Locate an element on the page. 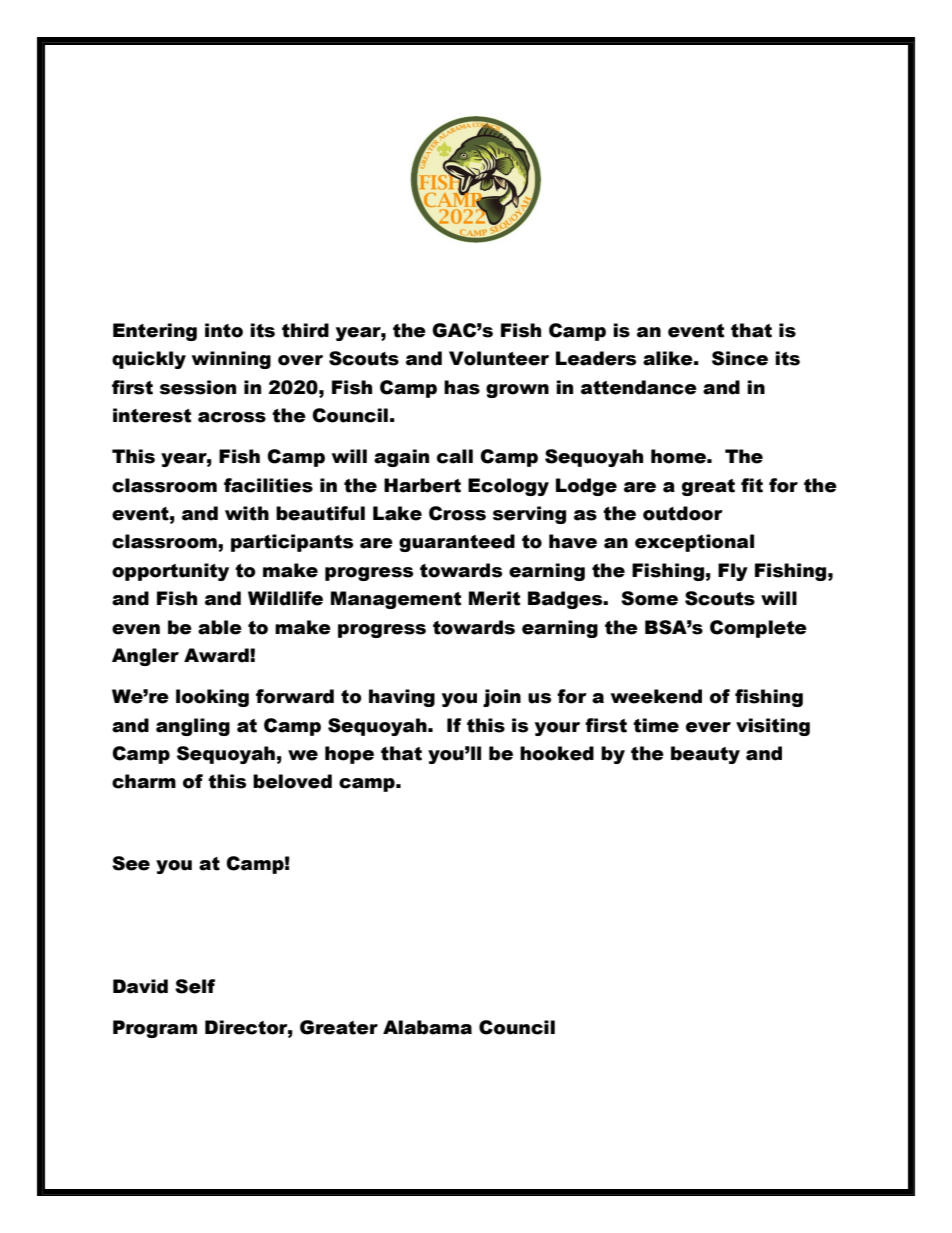 The width and height of the page is (952, 1233). having is located at coordinates (402, 698).
